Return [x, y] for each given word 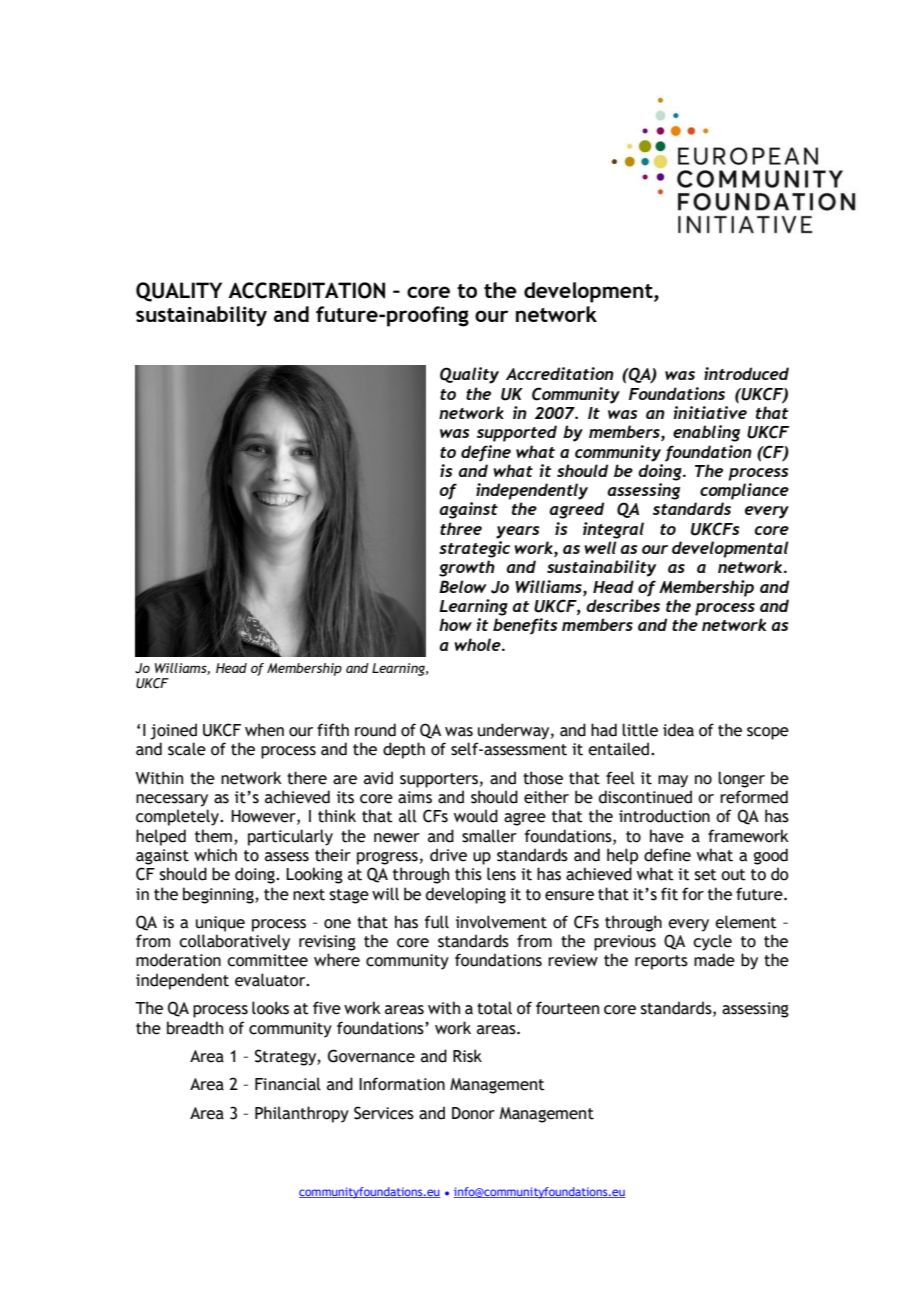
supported [517, 433]
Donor [473, 1113]
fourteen [567, 1008]
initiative [710, 412]
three [461, 528]
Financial [288, 1084]
